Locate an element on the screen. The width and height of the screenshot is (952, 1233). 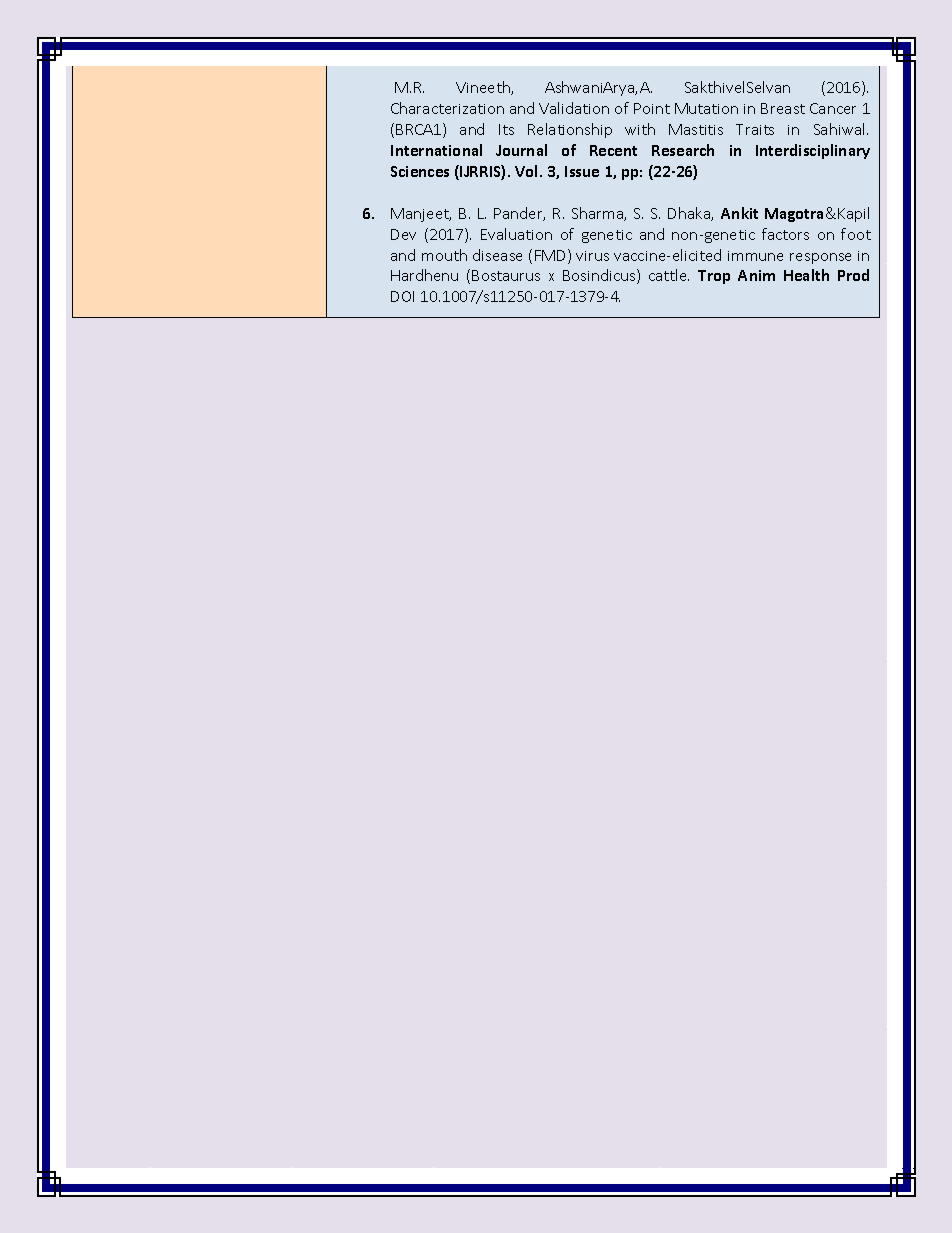
cattle is located at coordinates (669, 275).
